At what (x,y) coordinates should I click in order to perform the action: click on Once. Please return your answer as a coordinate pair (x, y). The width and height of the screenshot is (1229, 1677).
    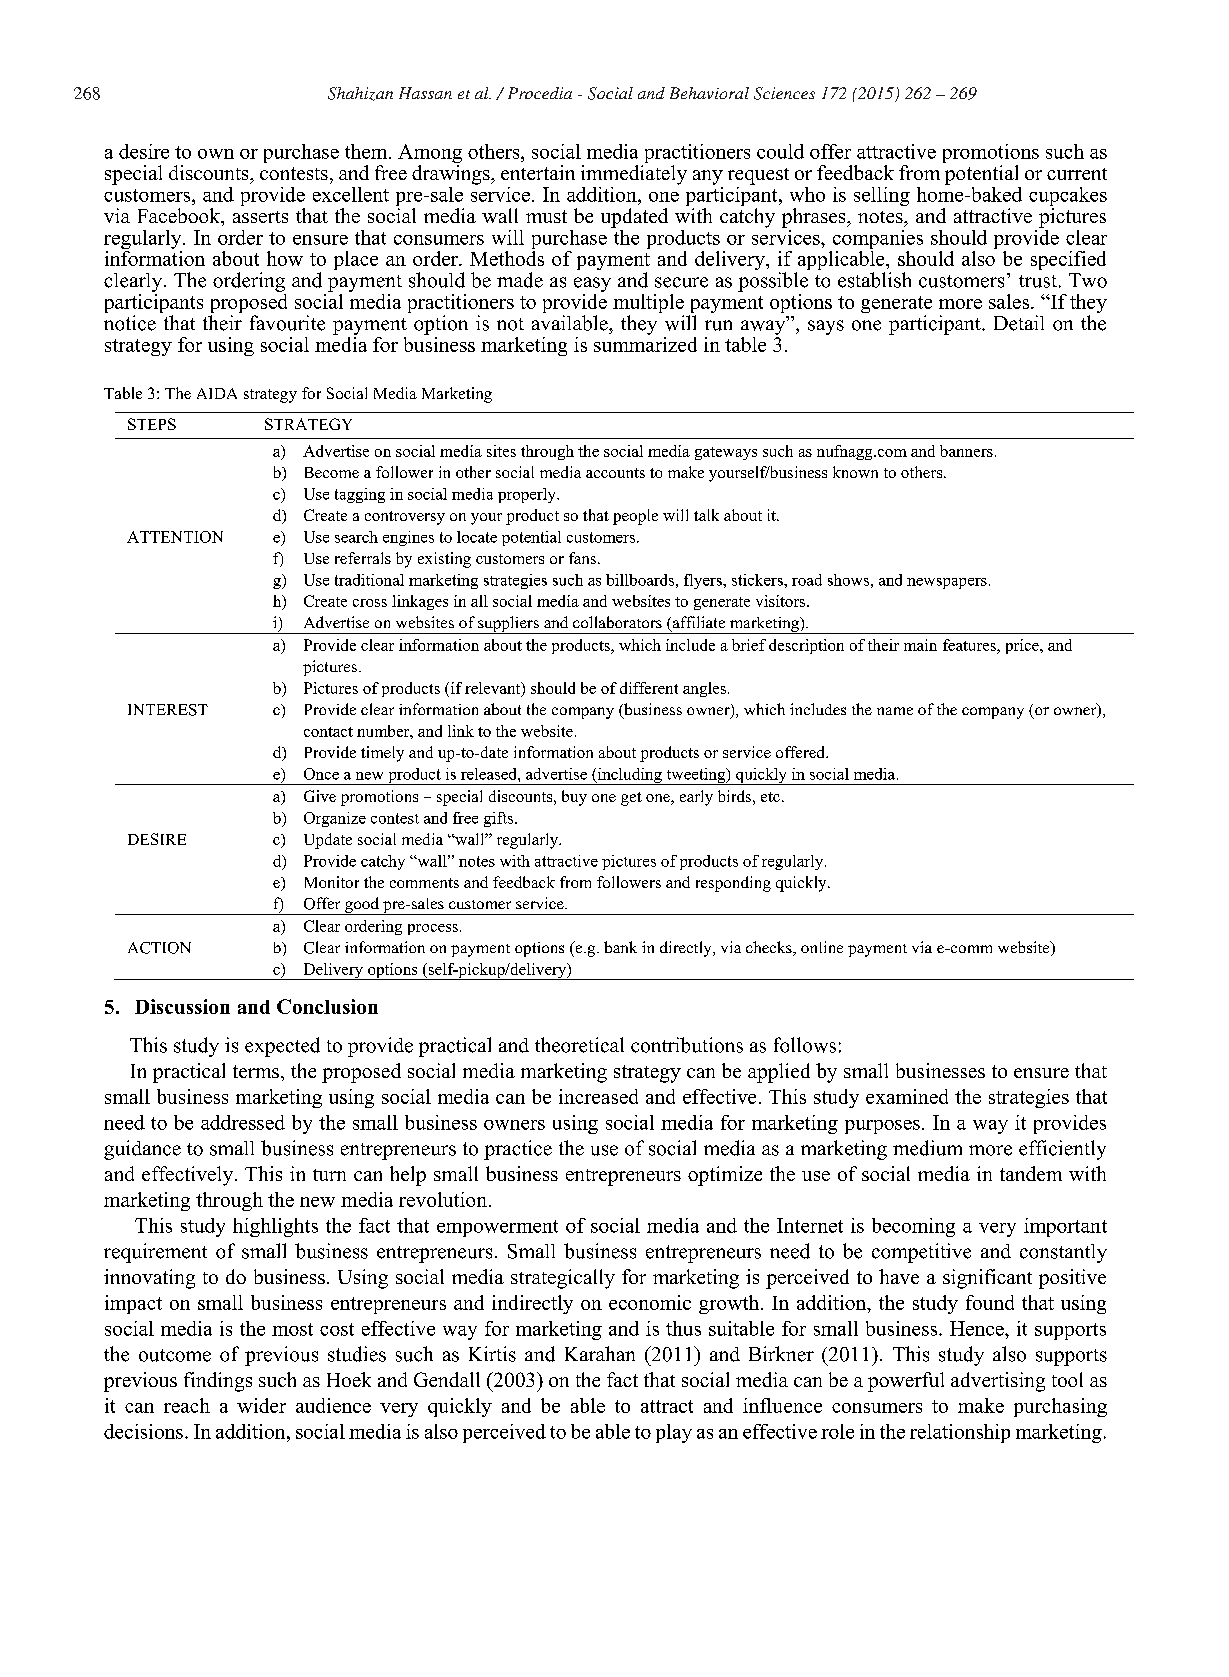
    Looking at the image, I should click on (321, 774).
